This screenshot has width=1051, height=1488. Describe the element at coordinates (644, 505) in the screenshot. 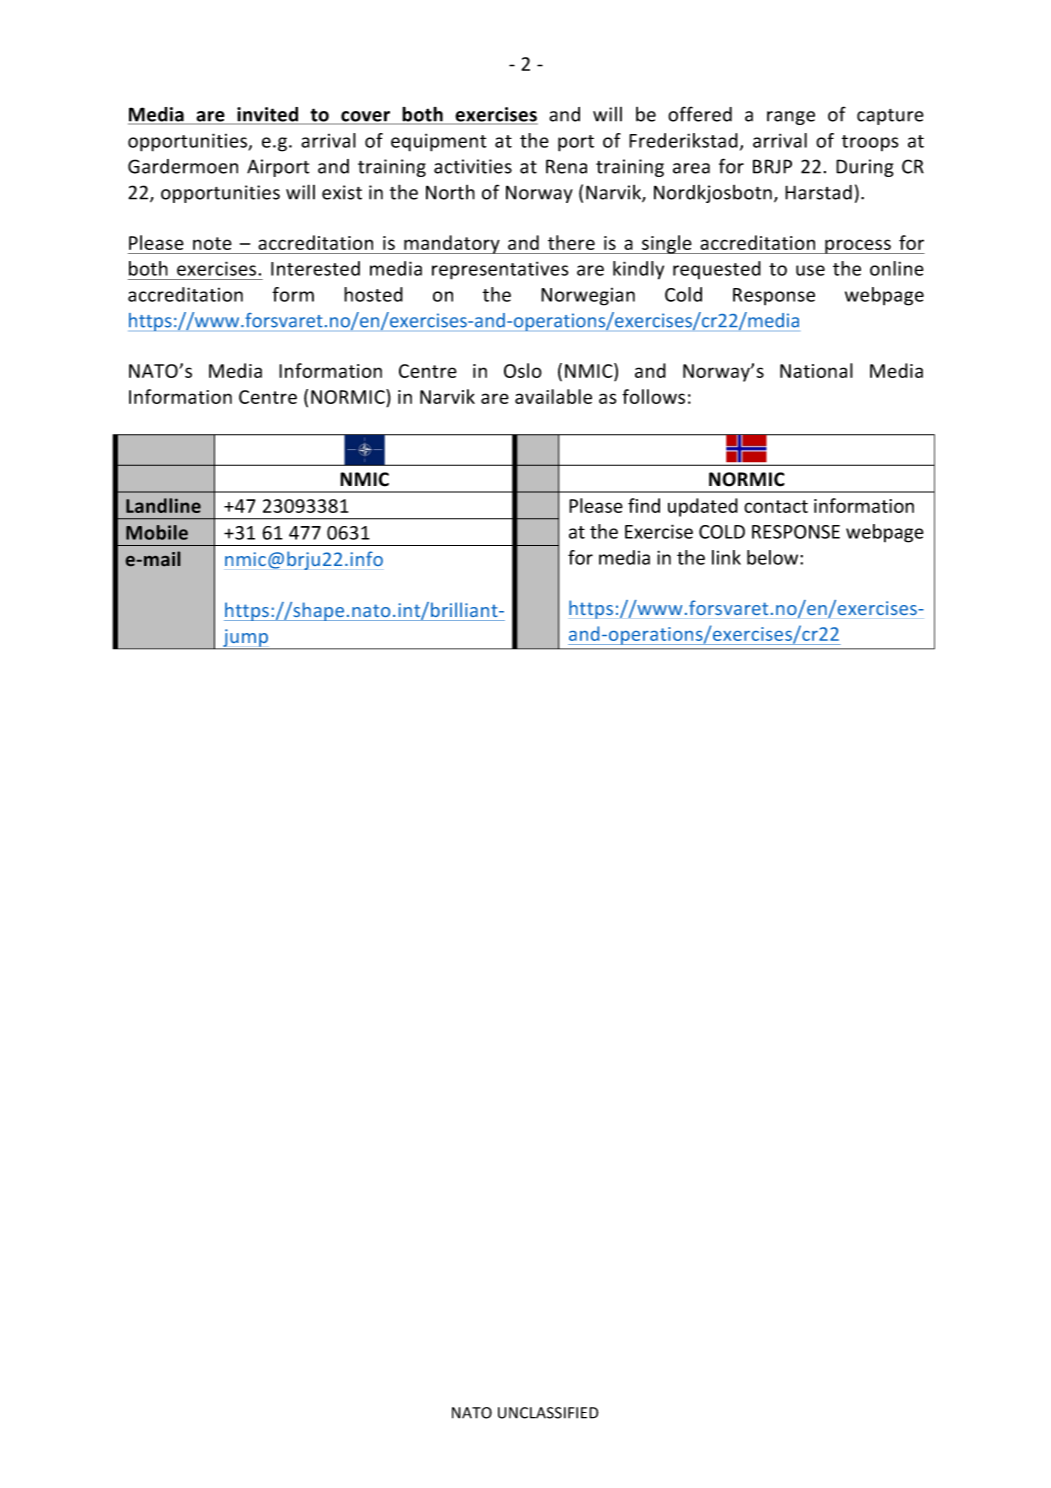

I see `find` at that location.
